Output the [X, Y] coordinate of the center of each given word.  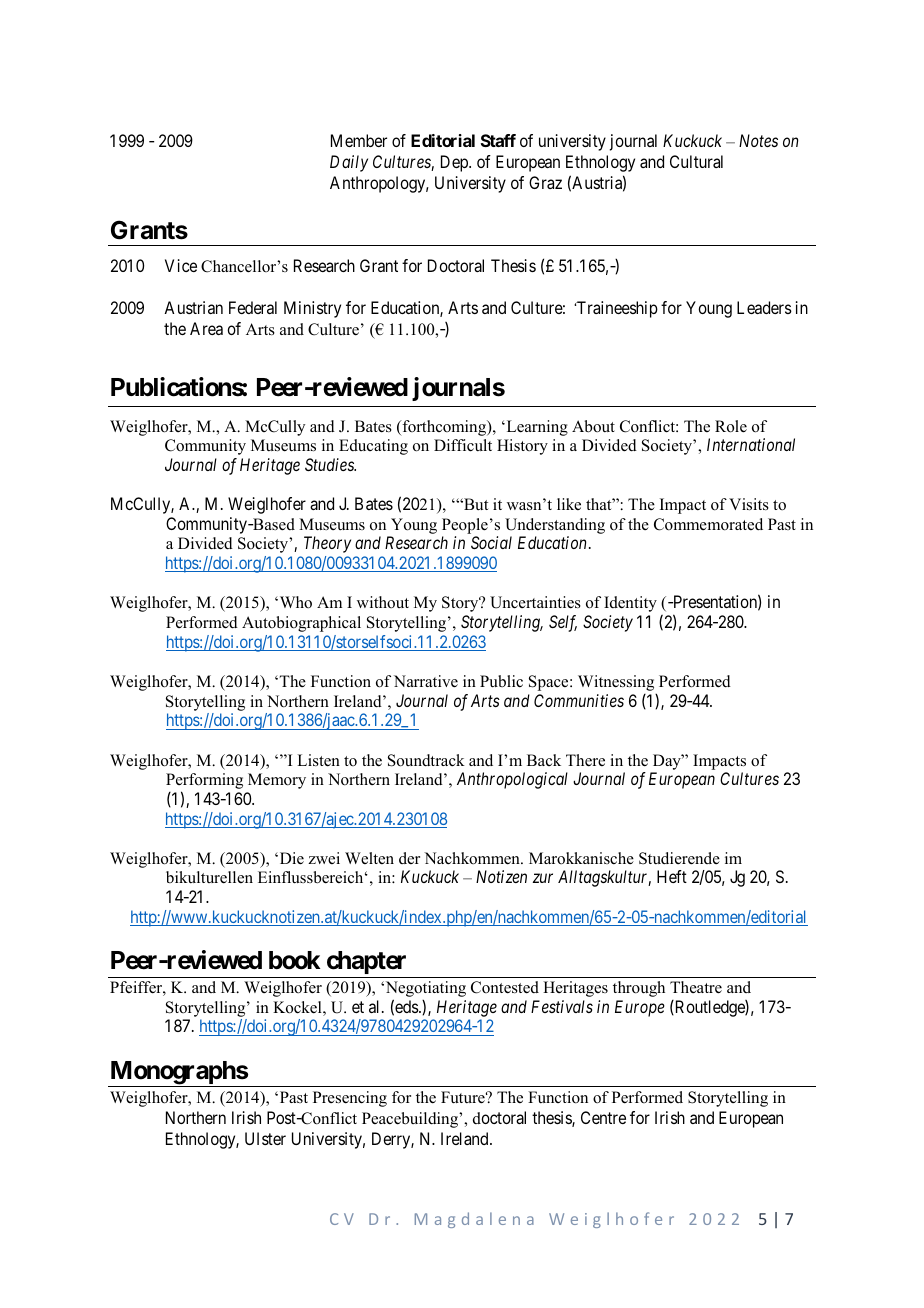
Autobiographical [301, 624]
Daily [349, 163]
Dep [455, 163]
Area [206, 328]
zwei [324, 858]
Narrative [426, 681]
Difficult [463, 445]
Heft [672, 876]
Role [731, 426]
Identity [630, 604]
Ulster [265, 1138]
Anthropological [512, 780]
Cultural [696, 161]
